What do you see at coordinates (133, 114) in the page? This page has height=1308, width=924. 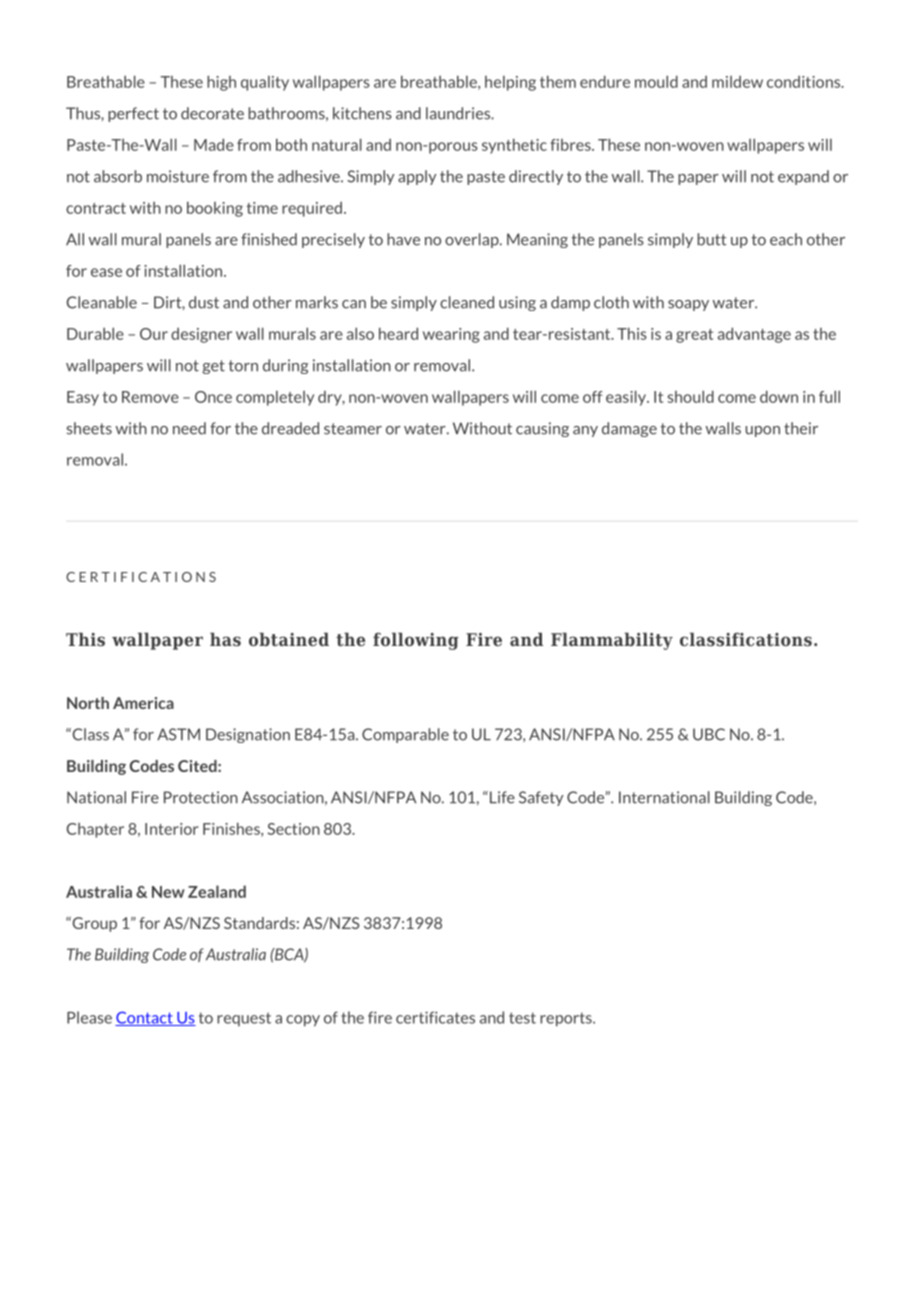 I see `perfect` at bounding box center [133, 114].
